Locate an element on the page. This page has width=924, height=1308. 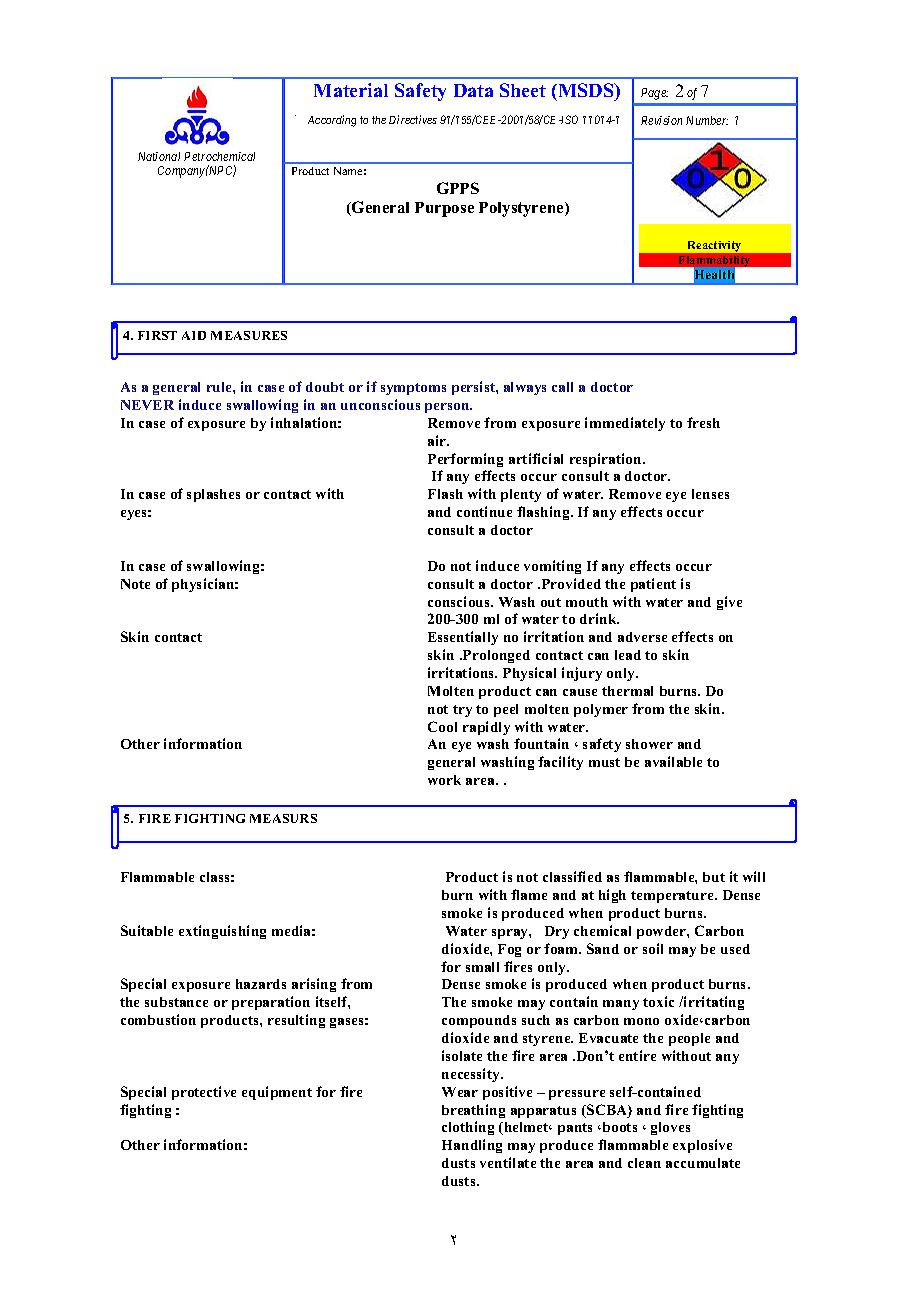
Revision is located at coordinates (661, 120).
